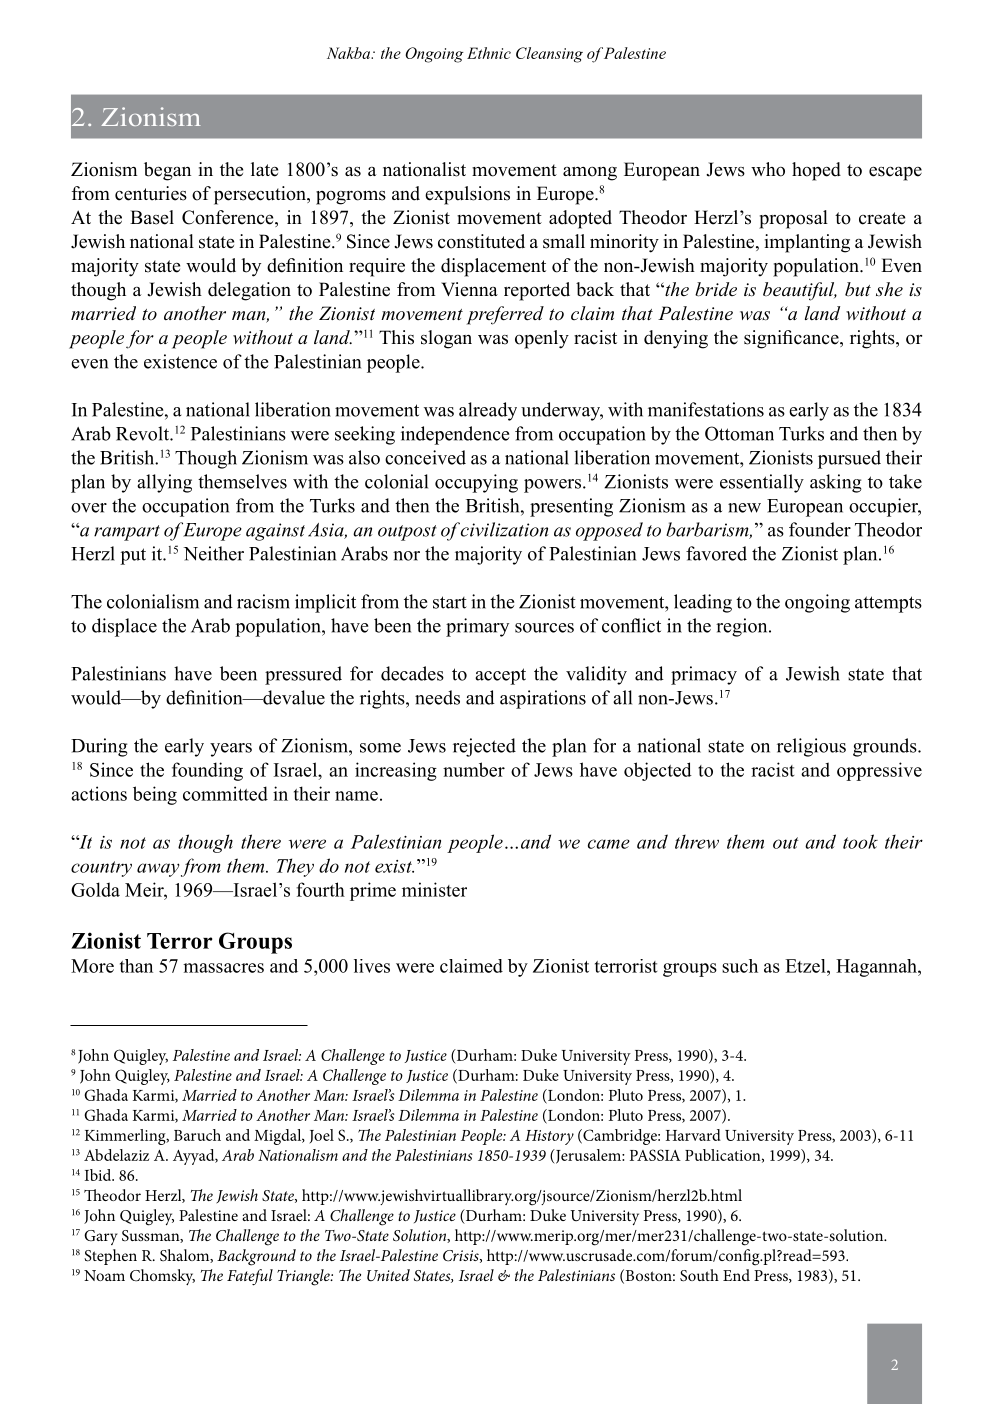 The height and width of the page is (1404, 993). Describe the element at coordinates (476, 483) in the page. I see `occupying` at that location.
